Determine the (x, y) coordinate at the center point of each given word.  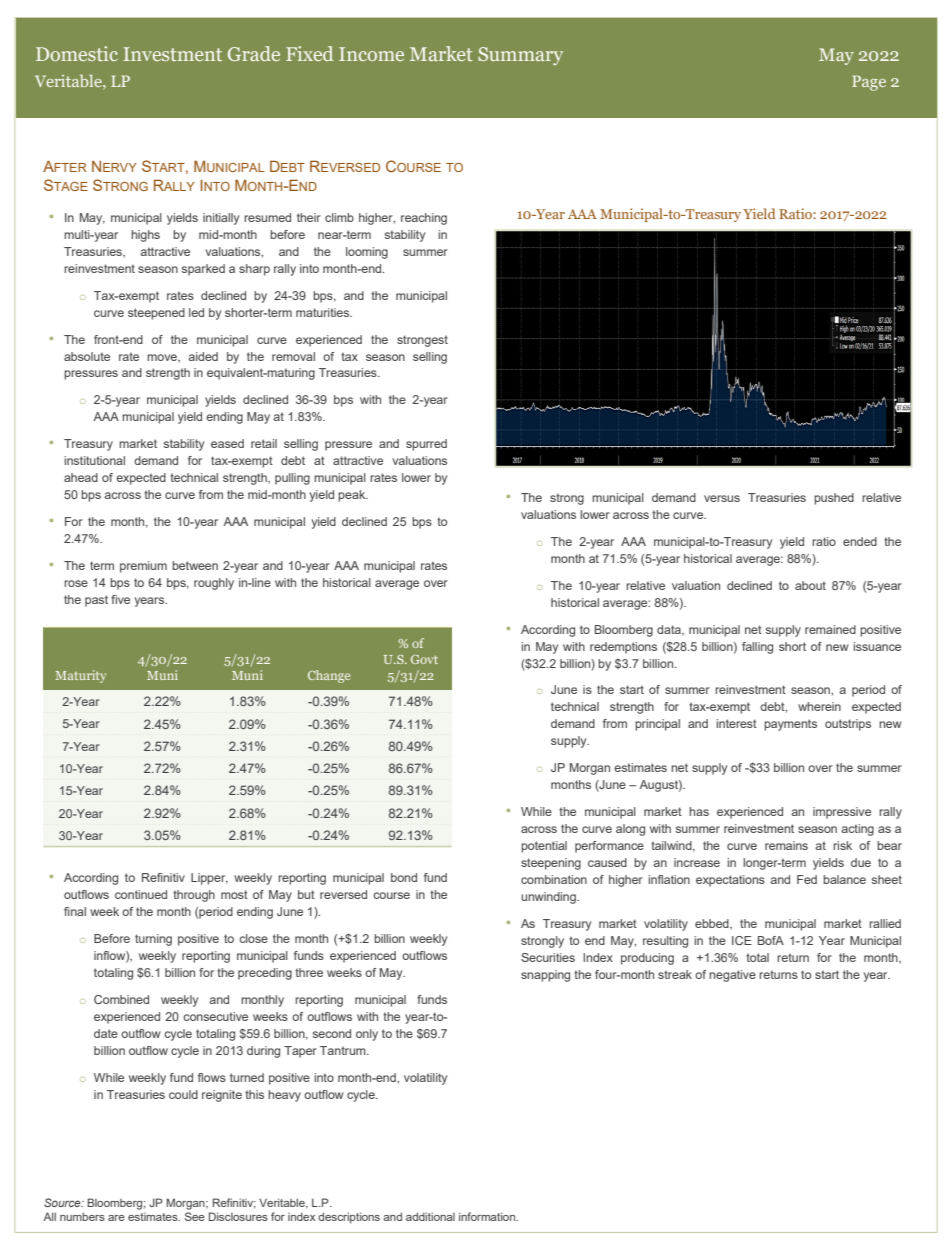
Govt (424, 659)
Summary (520, 56)
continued (141, 894)
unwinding (549, 898)
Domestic (77, 53)
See (195, 1216)
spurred (426, 445)
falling (757, 648)
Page (869, 83)
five (120, 599)
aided (203, 356)
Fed (807, 879)
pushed (834, 499)
